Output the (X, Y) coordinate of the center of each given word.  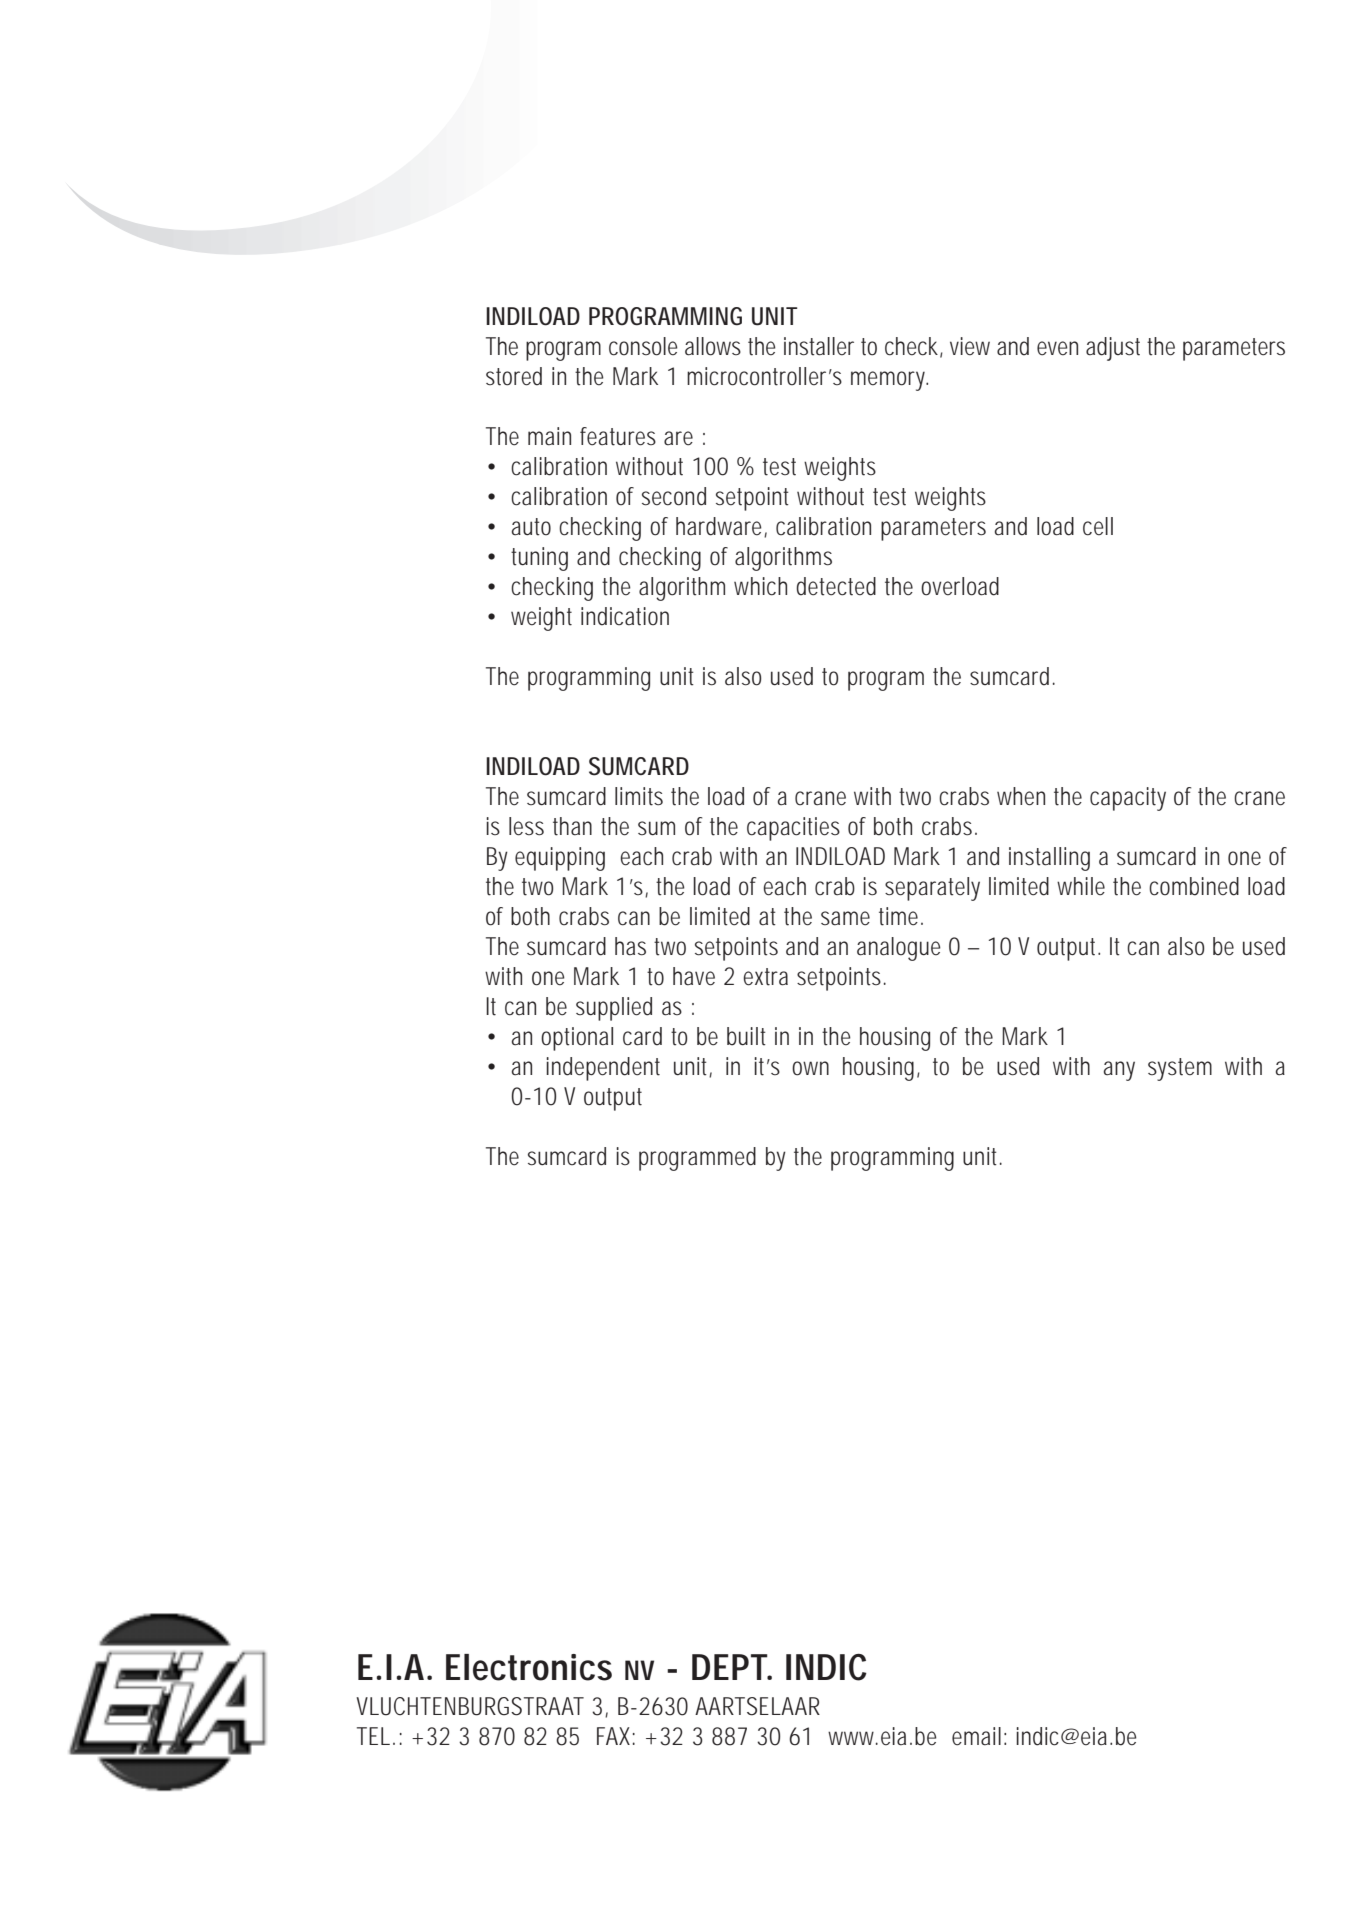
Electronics (529, 1667)
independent (603, 1069)
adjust (1113, 349)
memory (889, 381)
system (1180, 1069)
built (746, 1036)
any (1119, 1071)
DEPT (730, 1667)
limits (639, 796)
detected (836, 586)
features (618, 436)
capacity (1128, 799)
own (810, 1068)
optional (577, 1039)
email (976, 1736)
